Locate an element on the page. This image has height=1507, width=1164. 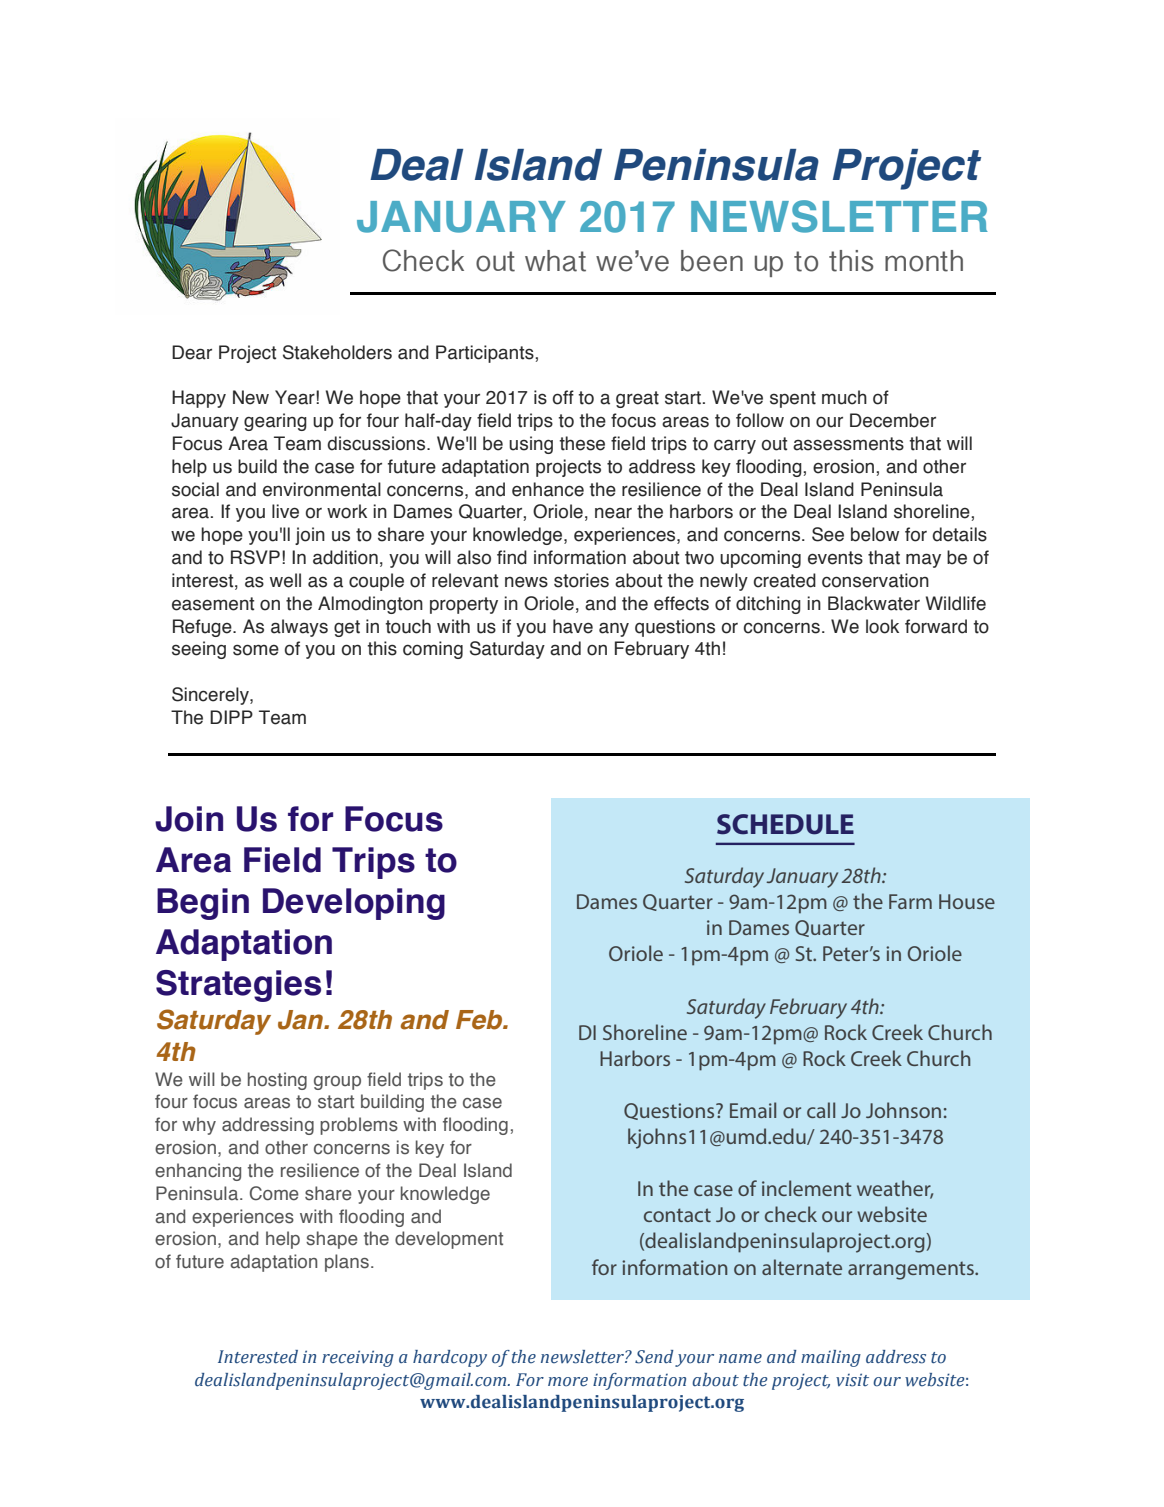
month is located at coordinates (924, 261).
